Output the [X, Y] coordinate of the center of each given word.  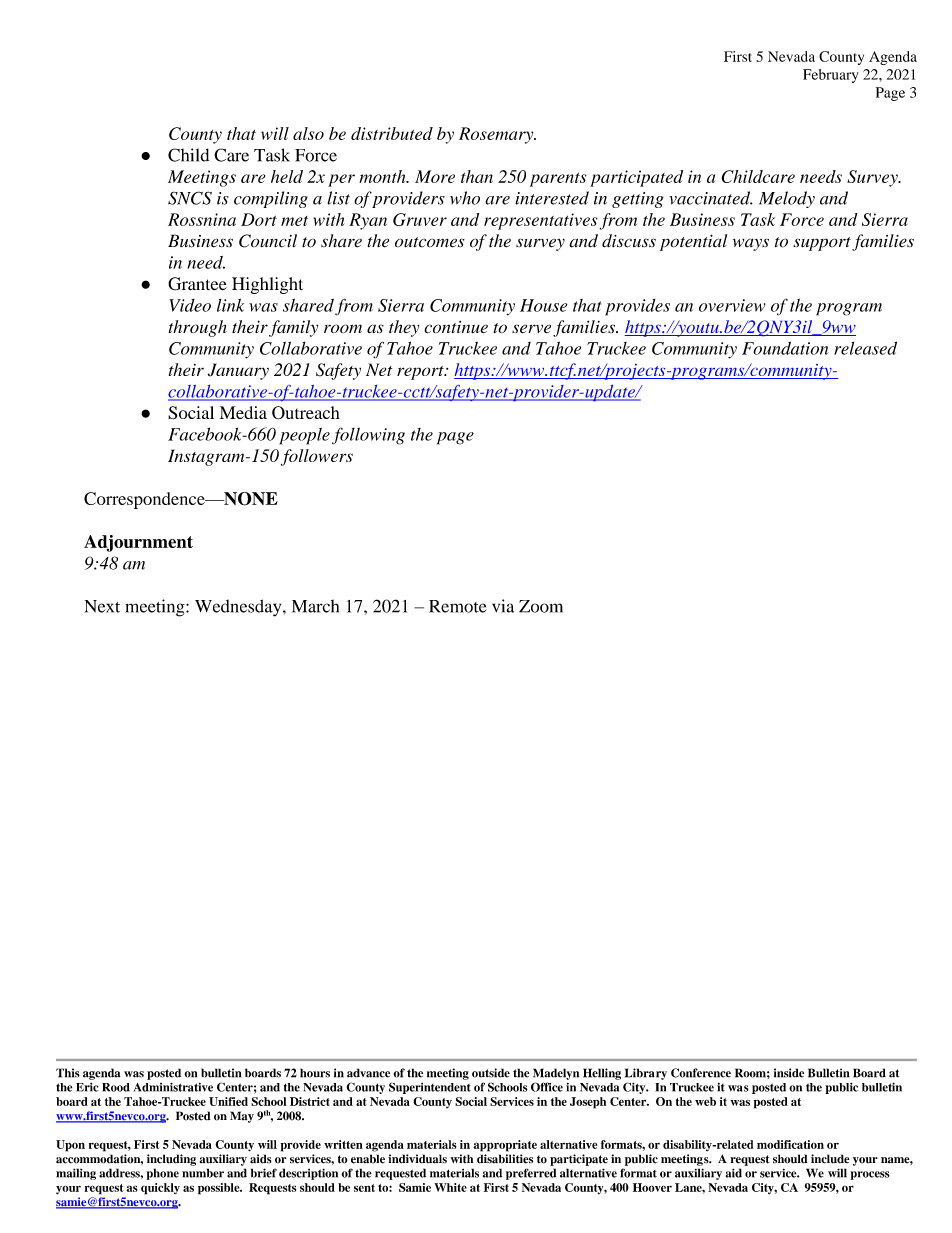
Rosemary [497, 135]
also [308, 133]
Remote [458, 606]
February [831, 76]
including [171, 1160]
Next [102, 606]
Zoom [541, 606]
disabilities [505, 1159]
